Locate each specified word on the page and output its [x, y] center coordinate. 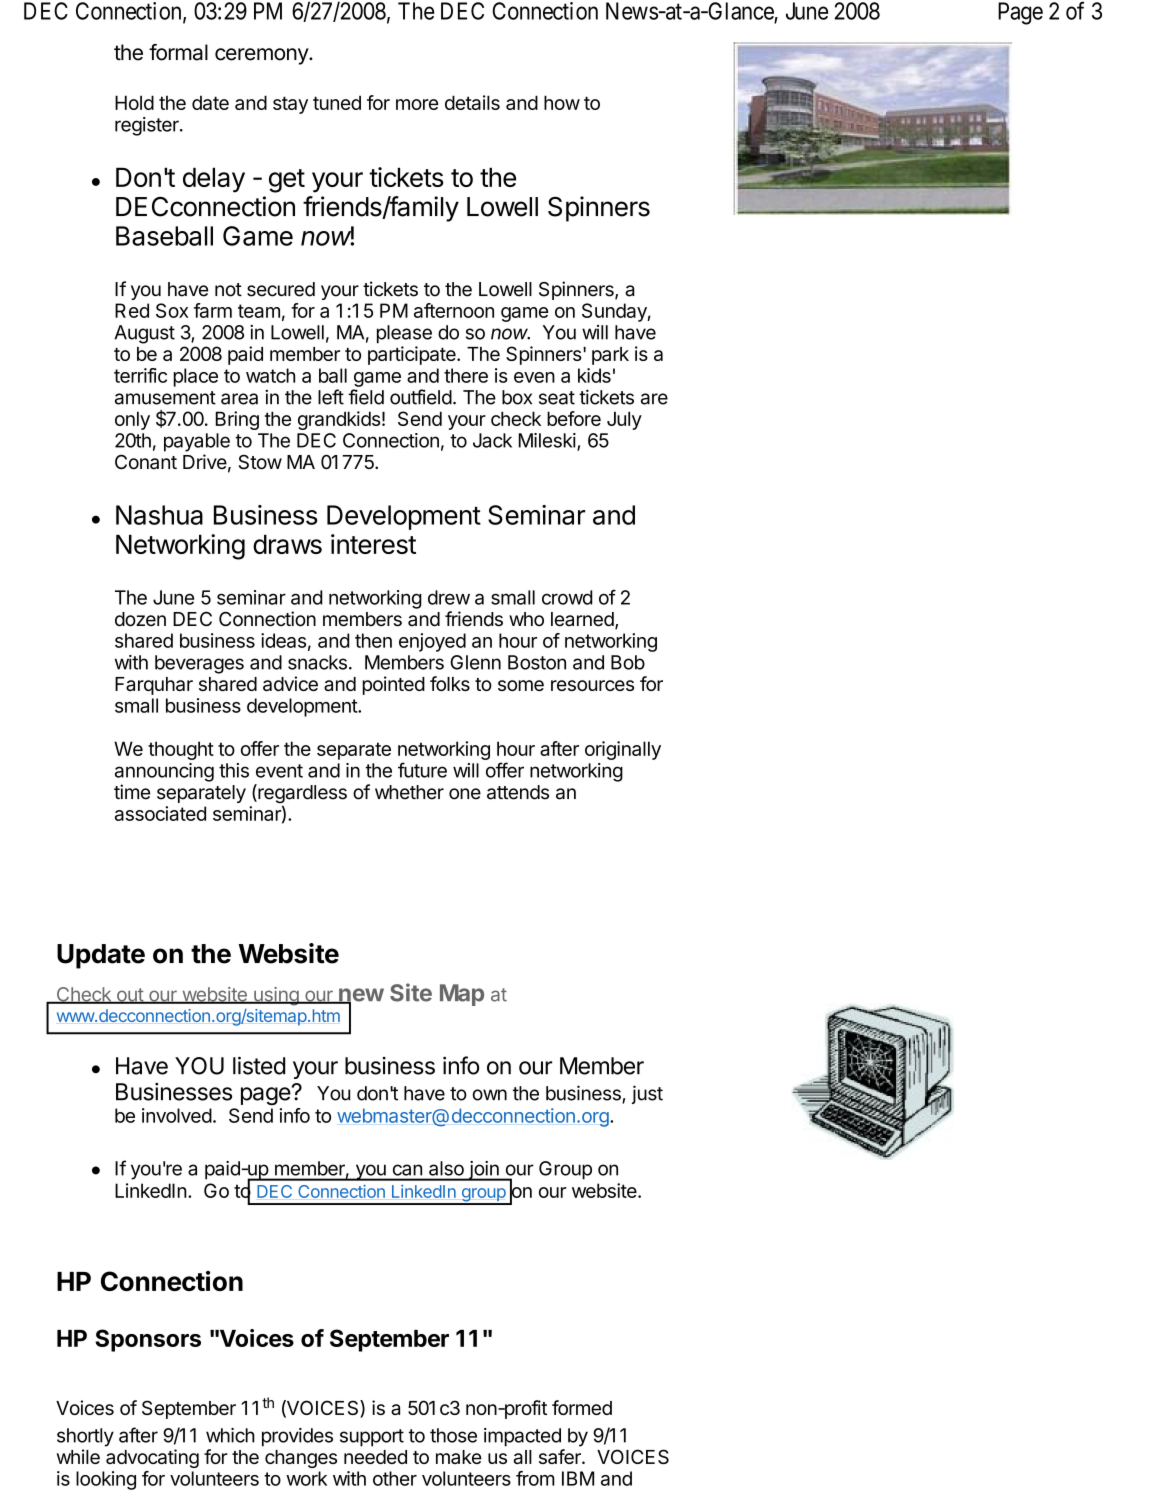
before [574, 418]
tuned [337, 102]
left [331, 397]
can [407, 1170]
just [647, 1094]
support [372, 1438]
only [132, 420]
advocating [152, 1458]
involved [177, 1115]
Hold [134, 102]
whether [409, 792]
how [562, 102]
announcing [164, 772]
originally [623, 750]
